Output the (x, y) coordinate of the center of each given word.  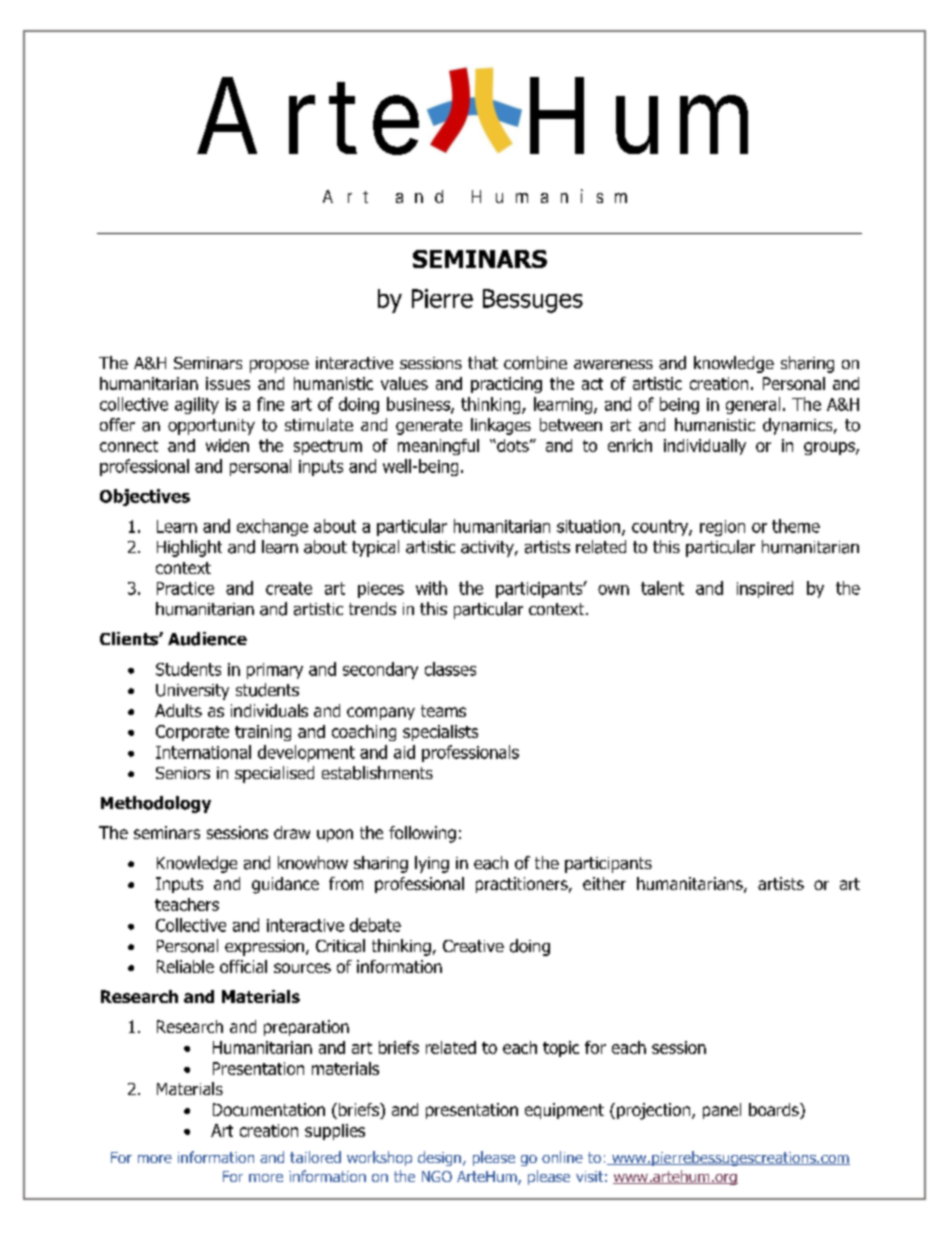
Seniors (183, 773)
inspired (765, 589)
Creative (473, 946)
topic (561, 1049)
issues (228, 383)
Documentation (269, 1109)
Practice (185, 588)
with (431, 588)
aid (404, 752)
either (604, 883)
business (419, 405)
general (753, 405)
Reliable (185, 966)
